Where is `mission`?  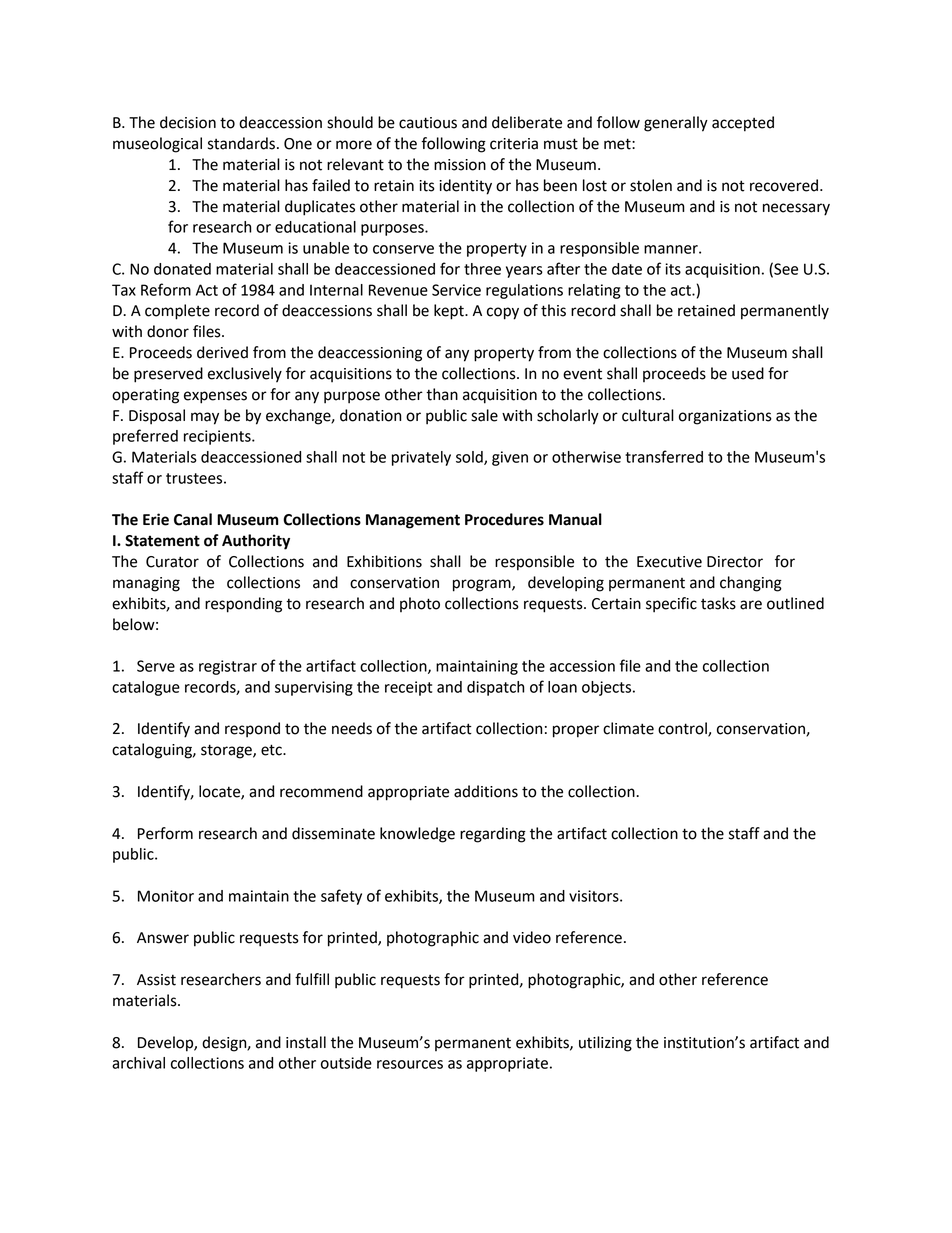
mission is located at coordinates (460, 165).
